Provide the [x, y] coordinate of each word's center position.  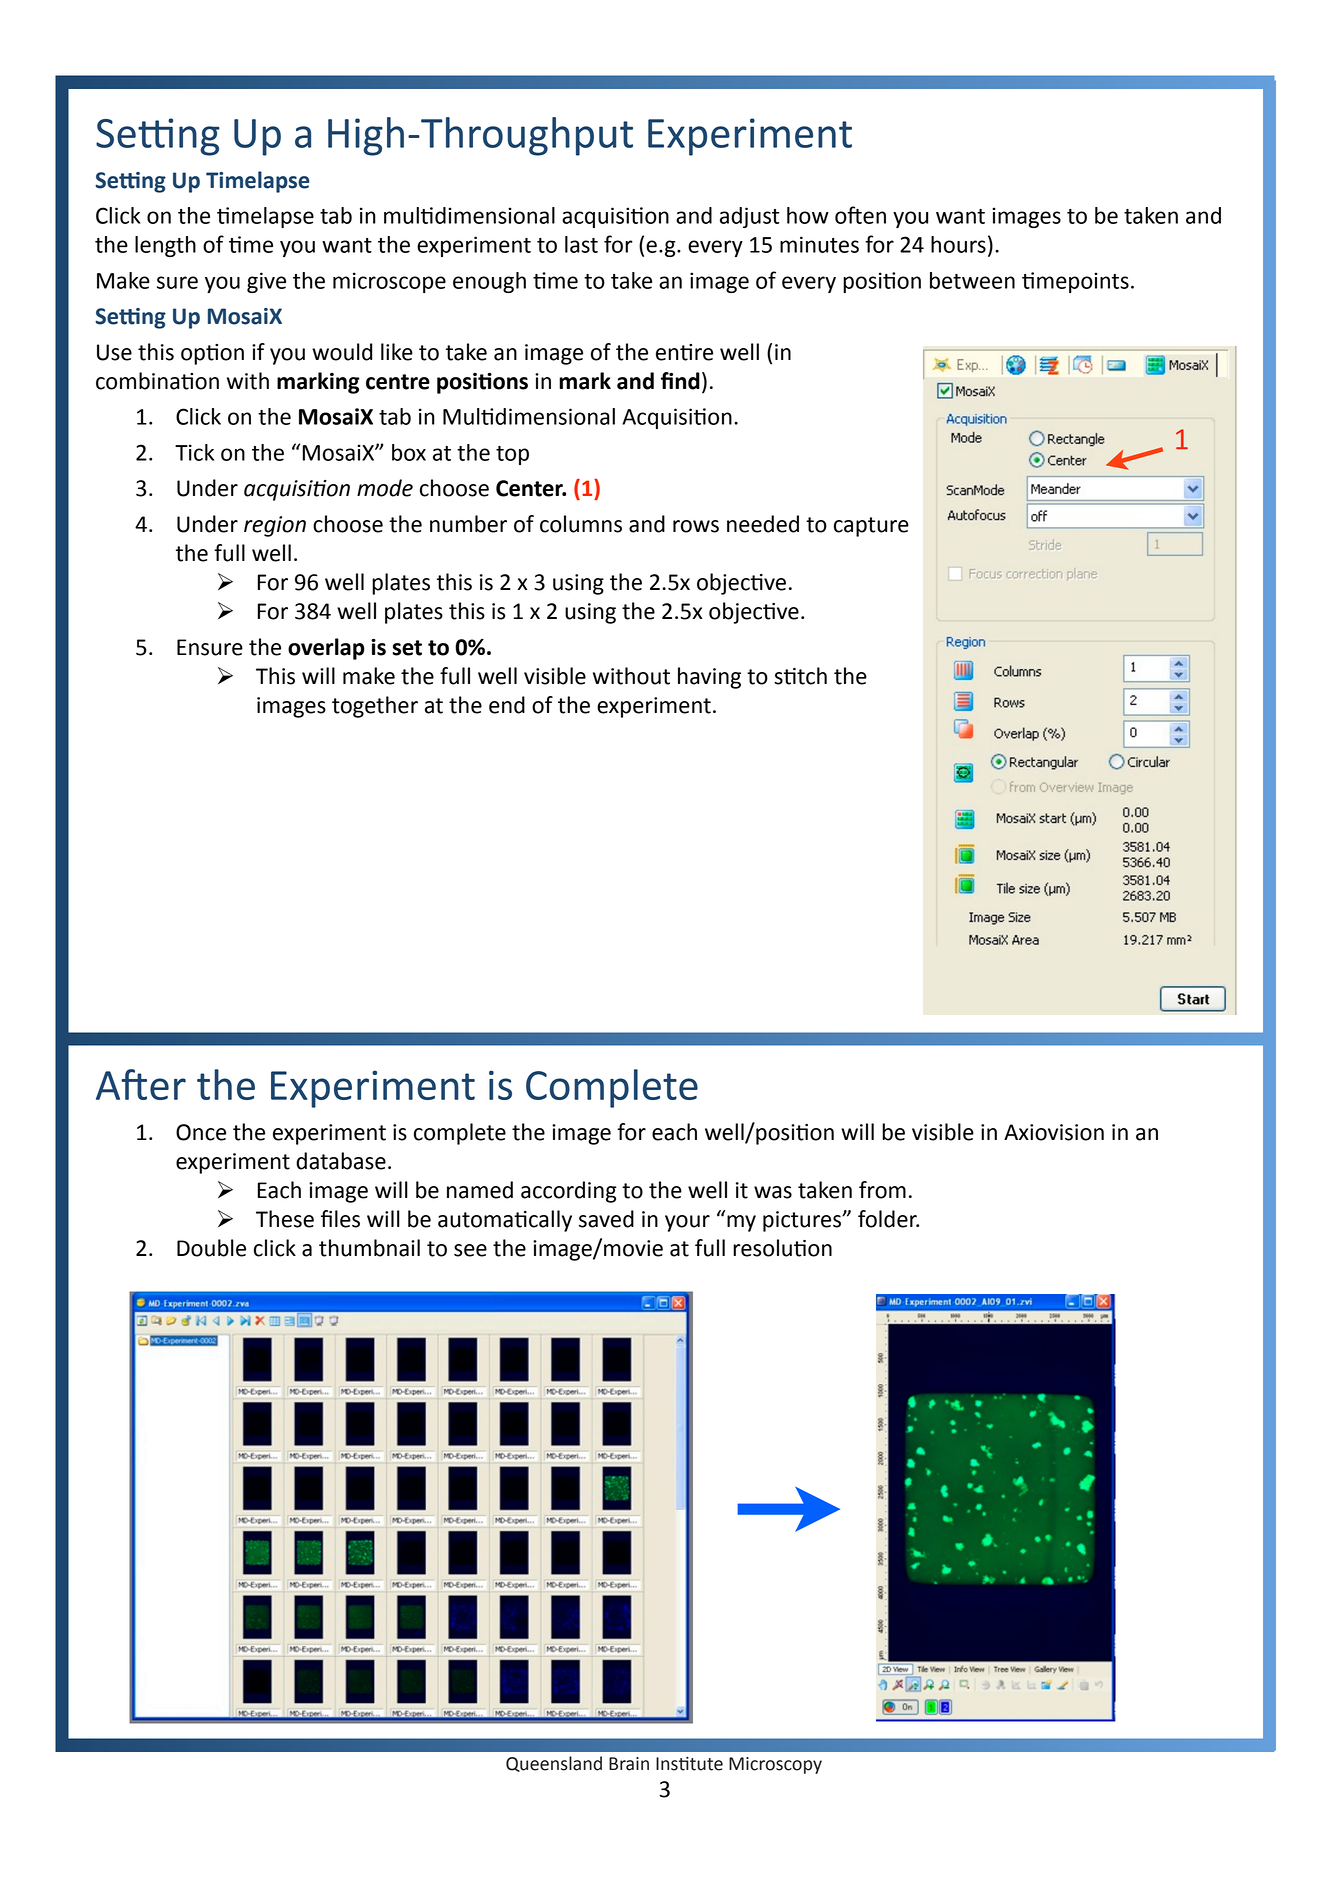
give [266, 282]
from [882, 1190]
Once [201, 1132]
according [569, 1192]
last [581, 244]
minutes [819, 244]
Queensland [554, 1764]
